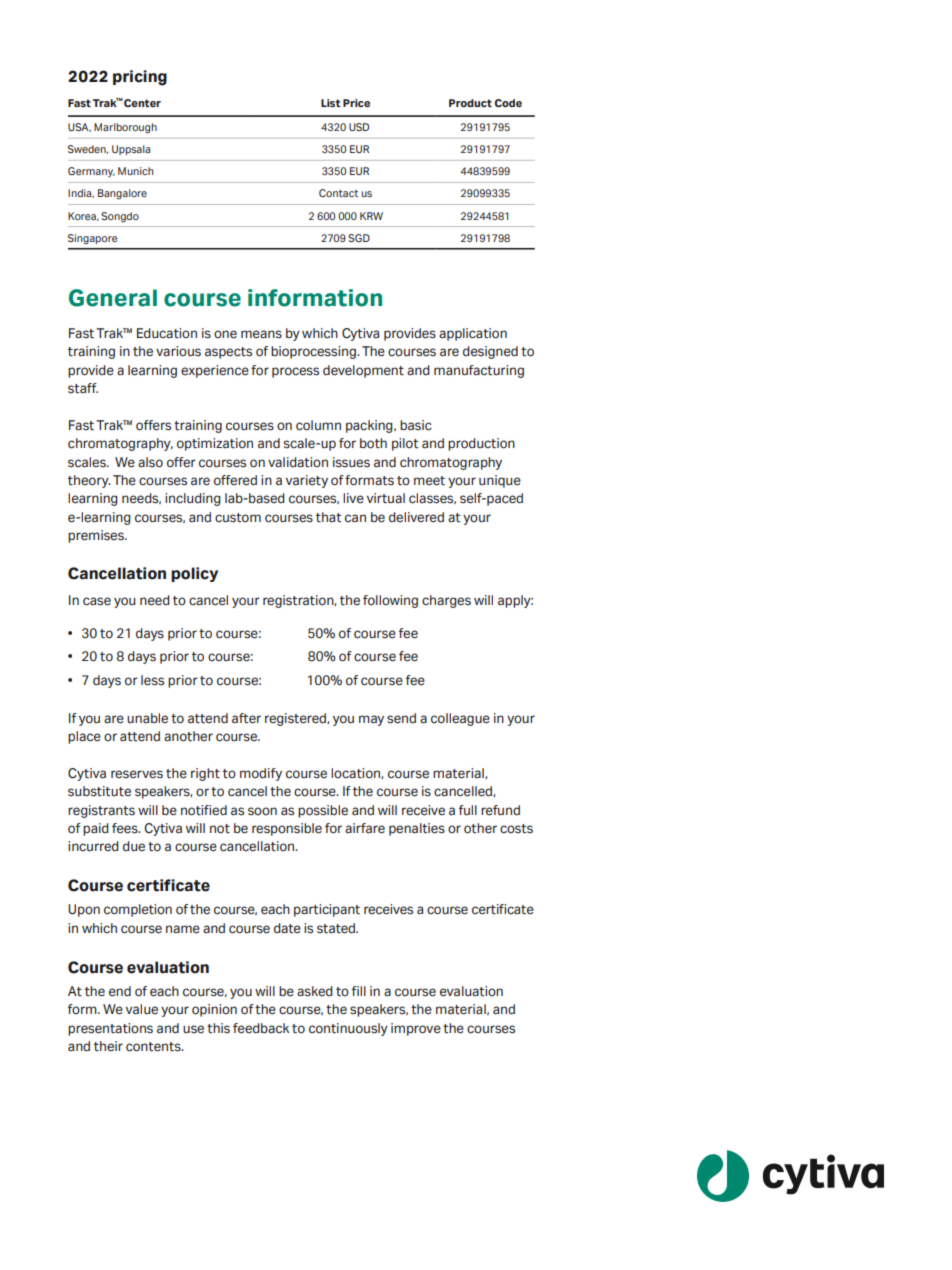 The width and height of the image is (952, 1270). I want to click on charges, so click(446, 601).
